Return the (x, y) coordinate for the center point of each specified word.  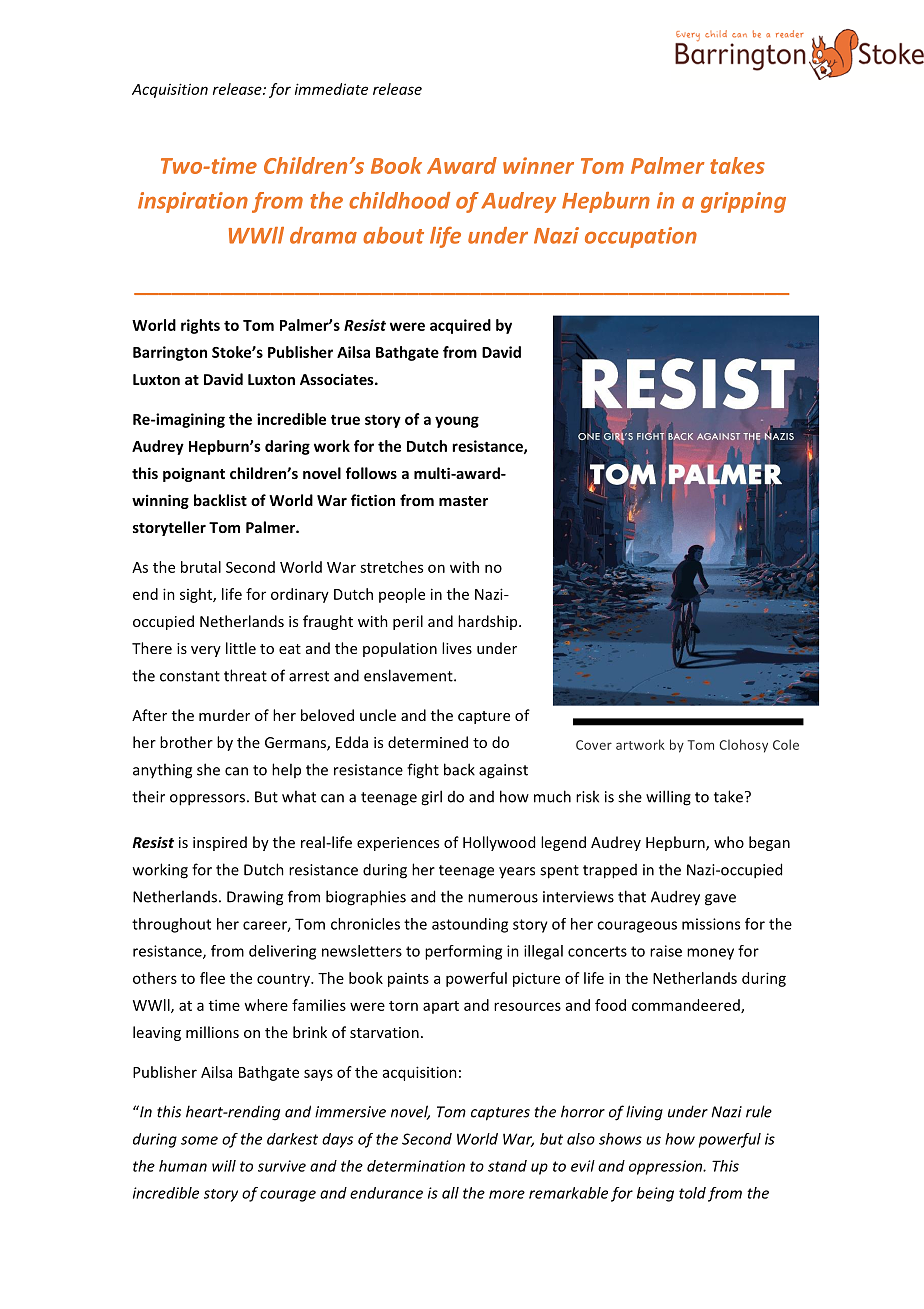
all (450, 1193)
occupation (641, 237)
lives (457, 648)
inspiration (193, 202)
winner (538, 165)
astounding (470, 925)
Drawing (255, 898)
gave (720, 900)
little (241, 648)
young (457, 422)
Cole (786, 744)
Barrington (170, 353)
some (199, 1140)
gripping (743, 202)
